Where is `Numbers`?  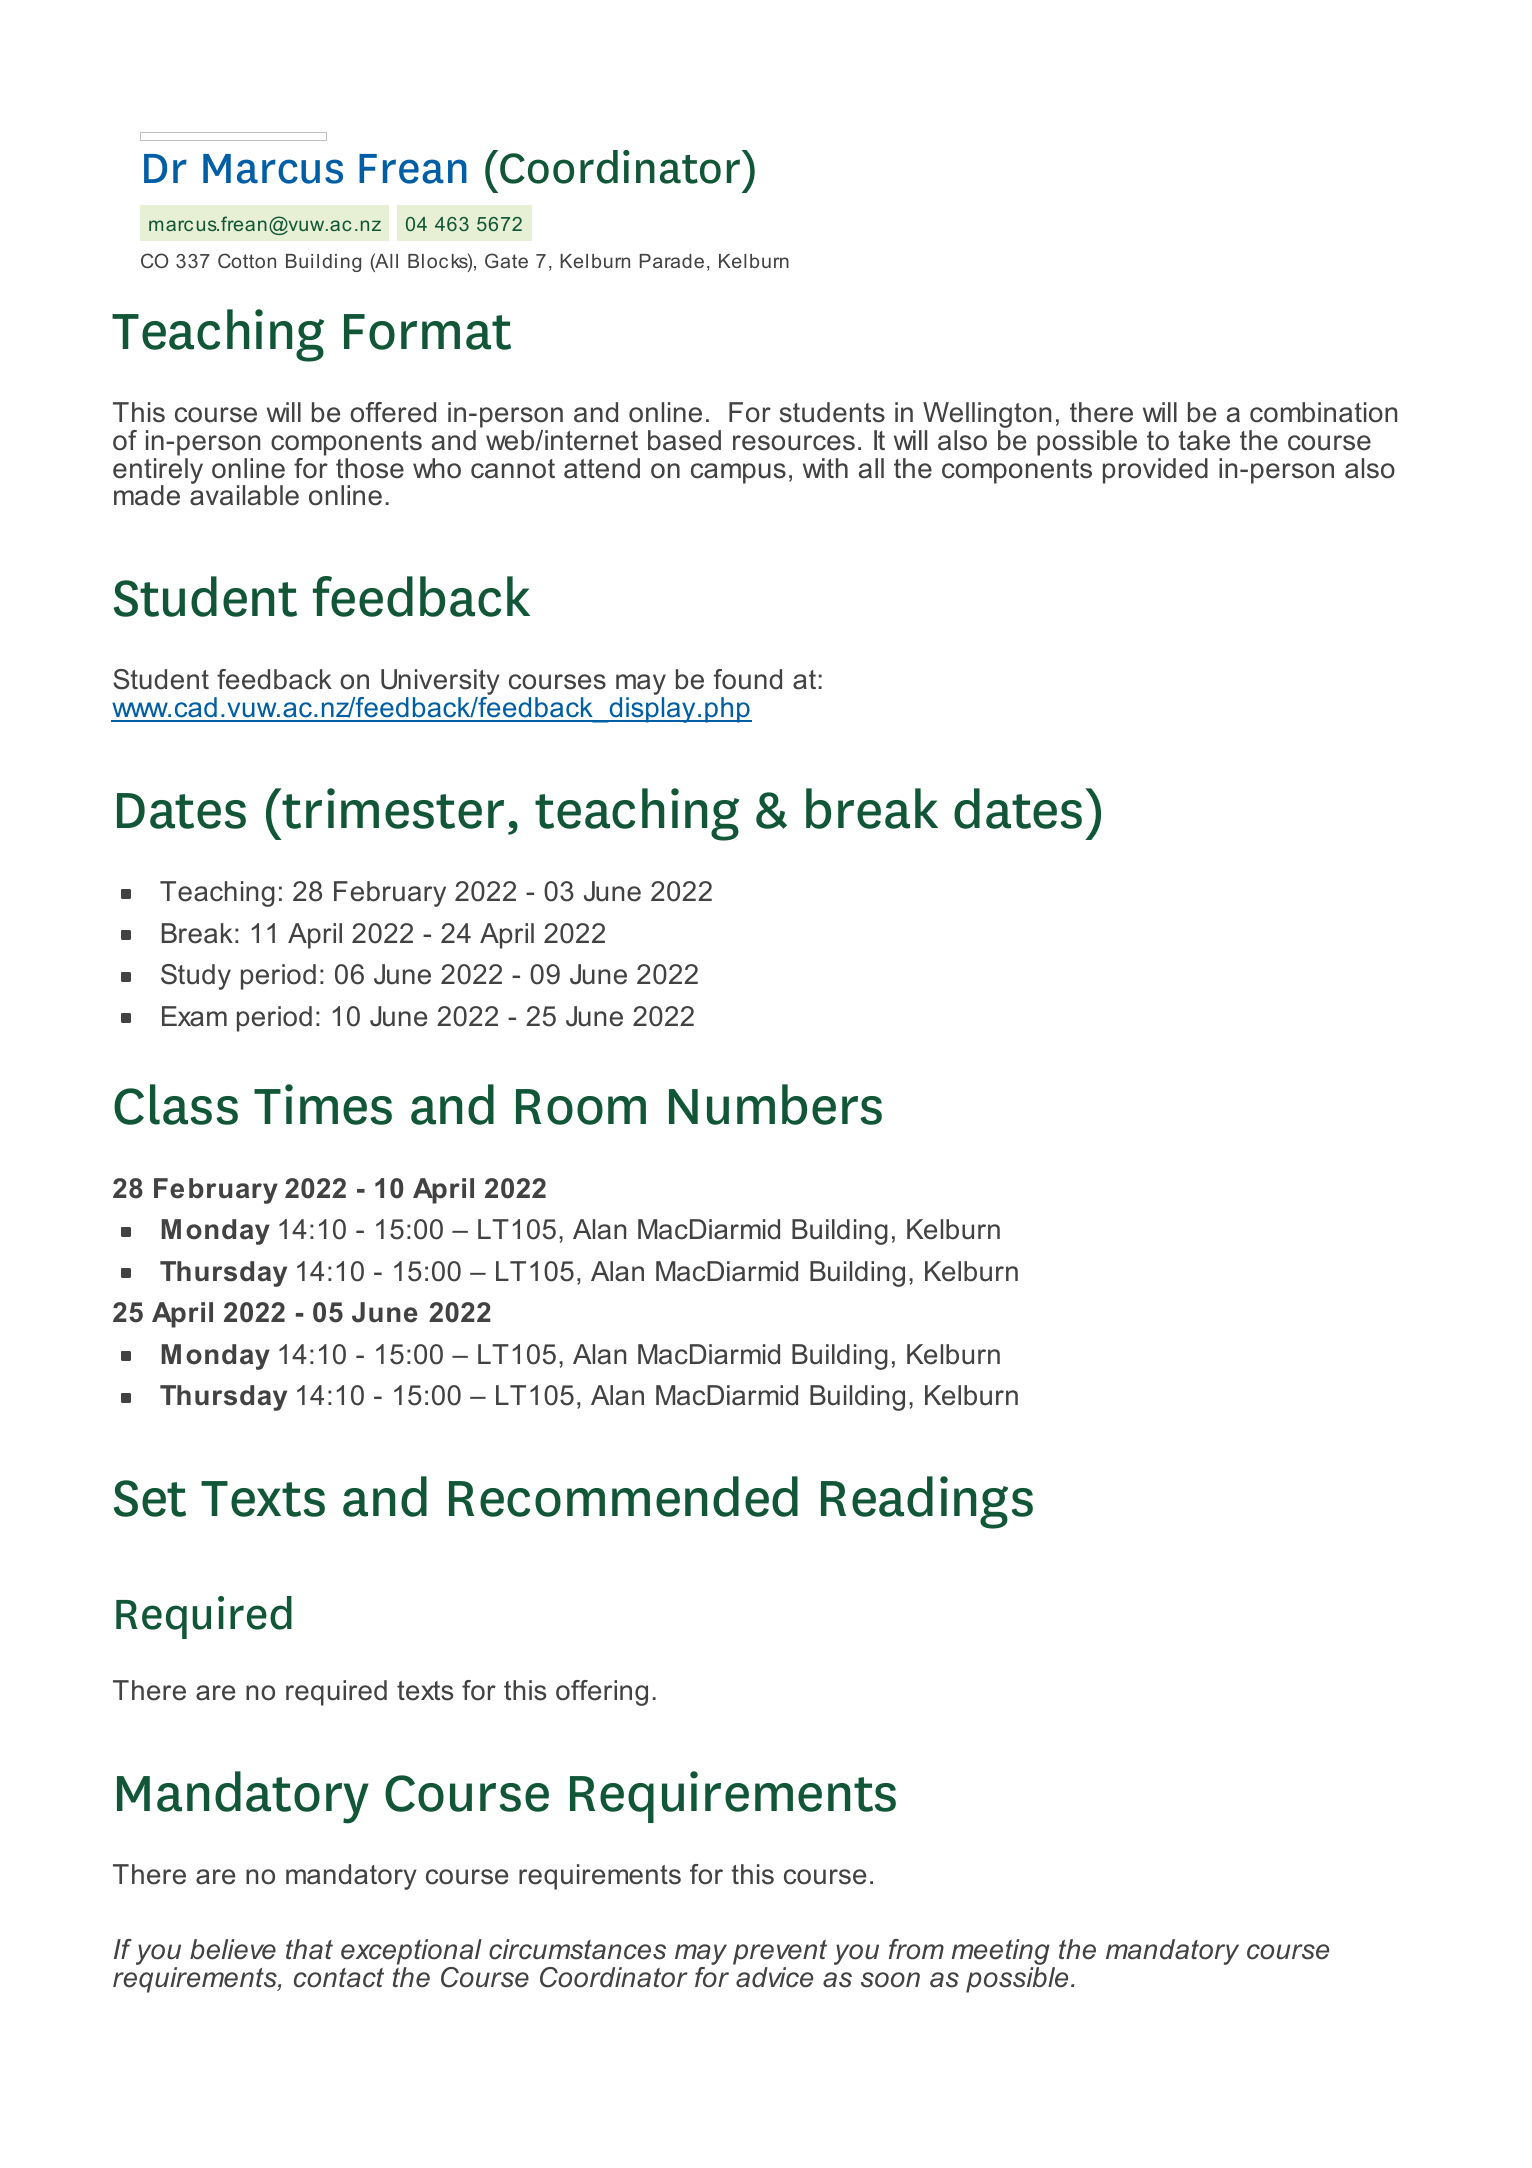
Numbers is located at coordinates (775, 1104).
